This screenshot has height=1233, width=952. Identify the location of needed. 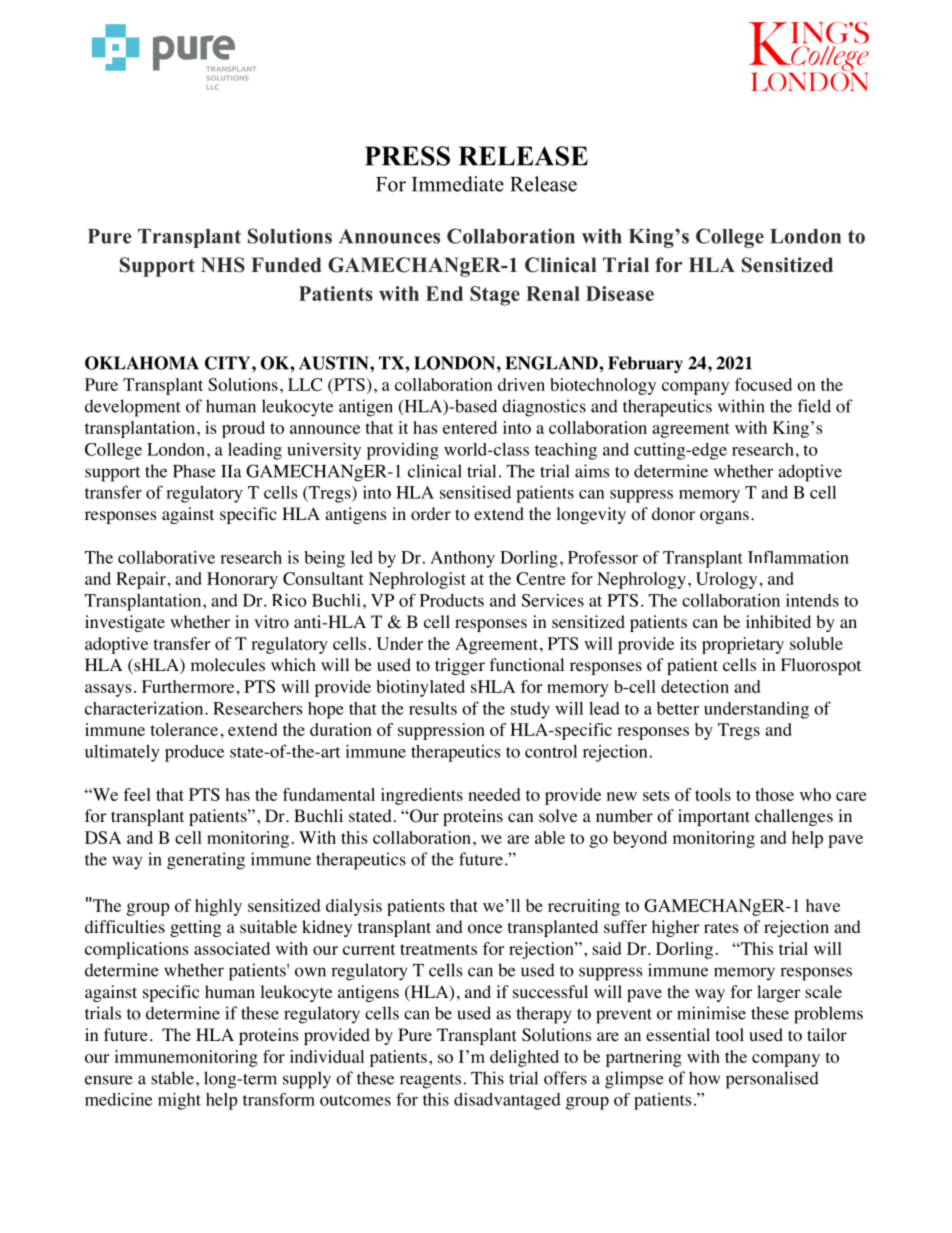
(494, 794).
